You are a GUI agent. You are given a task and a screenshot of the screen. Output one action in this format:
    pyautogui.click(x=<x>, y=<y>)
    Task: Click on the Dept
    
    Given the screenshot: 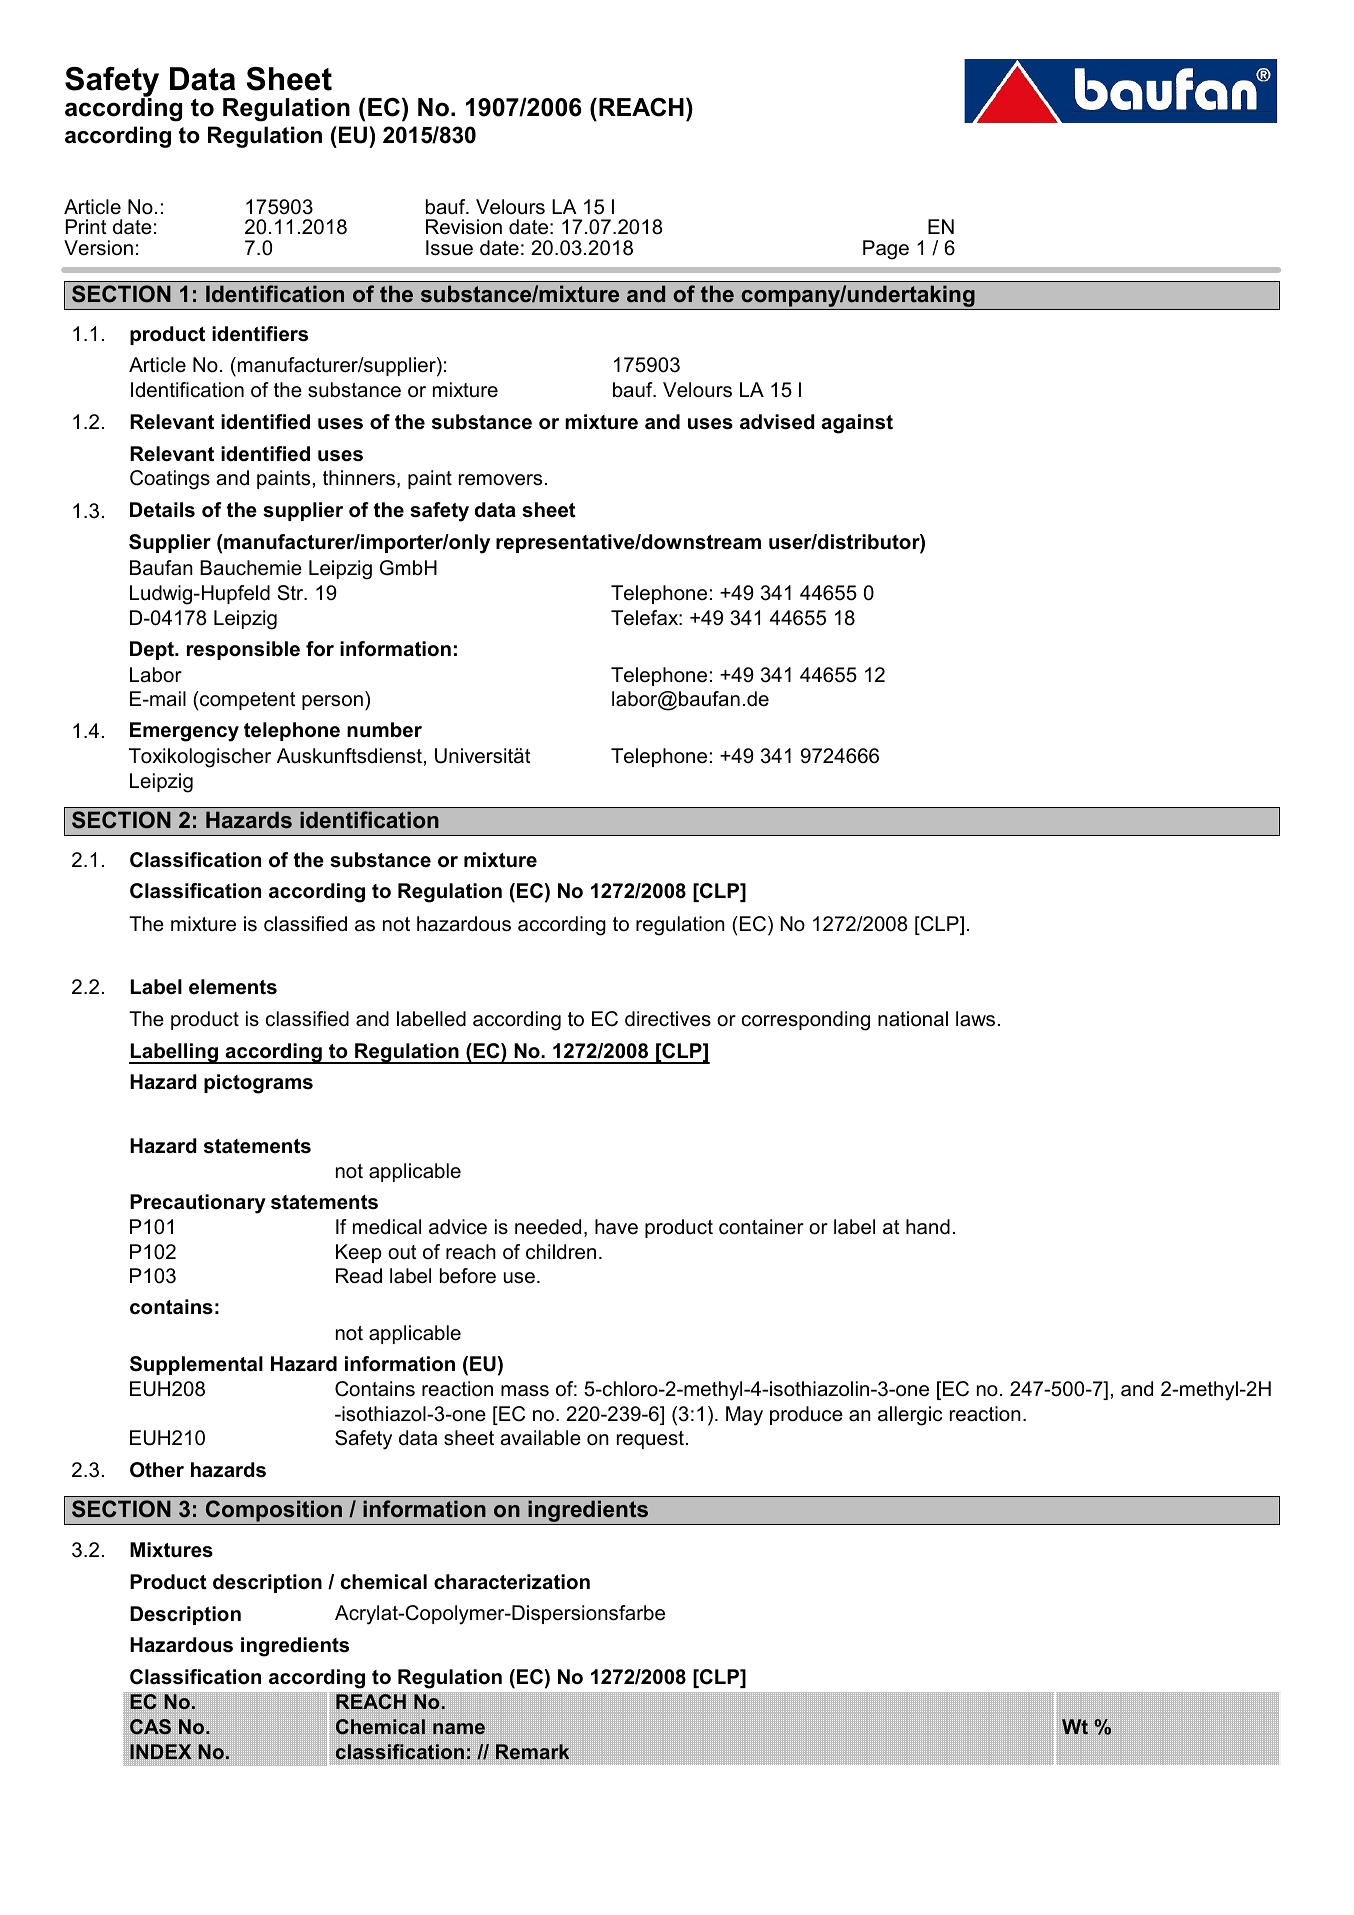 What is the action you would take?
    pyautogui.click(x=153, y=650)
